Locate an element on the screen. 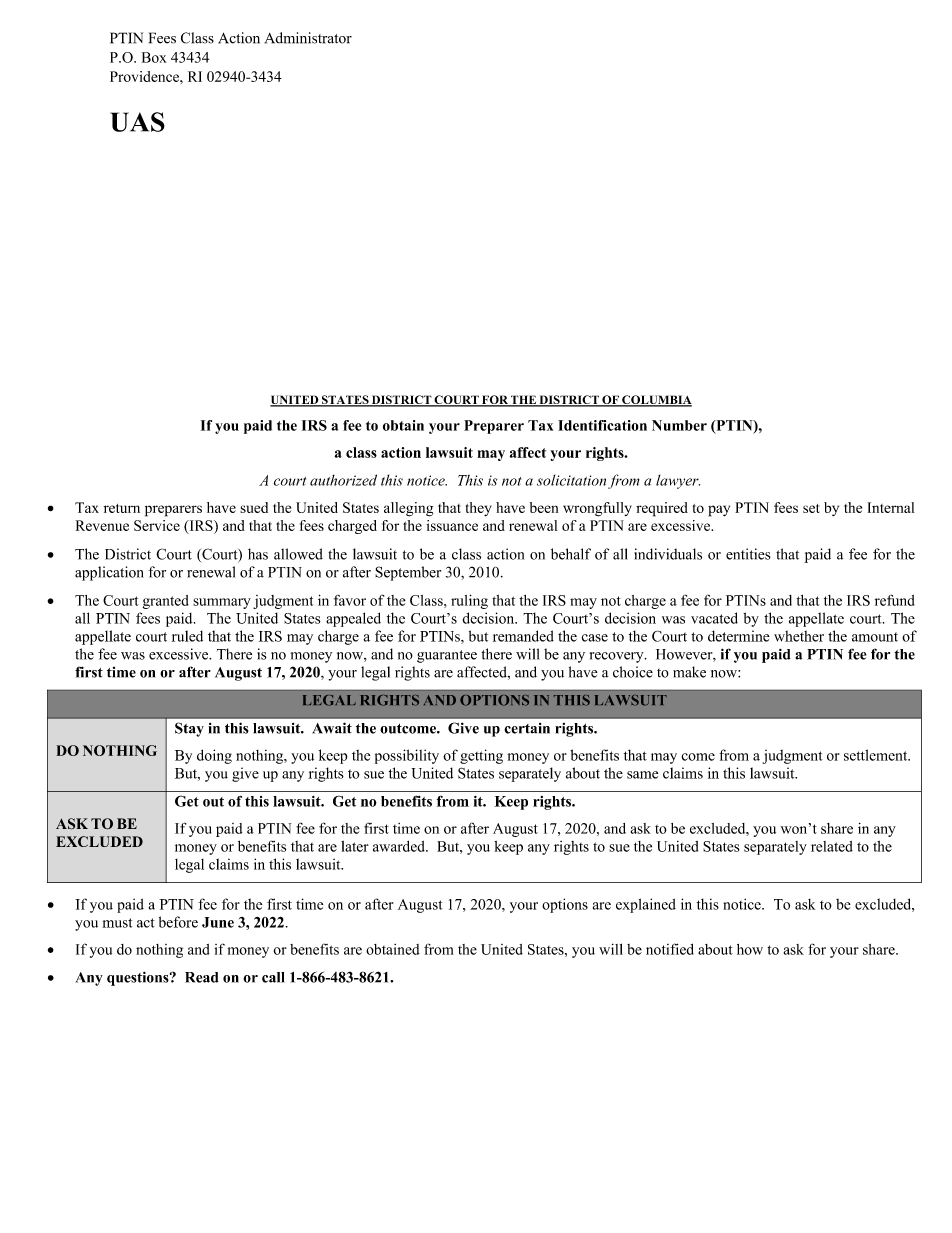 This screenshot has height=1233, width=952. Administrator is located at coordinates (308, 38).
